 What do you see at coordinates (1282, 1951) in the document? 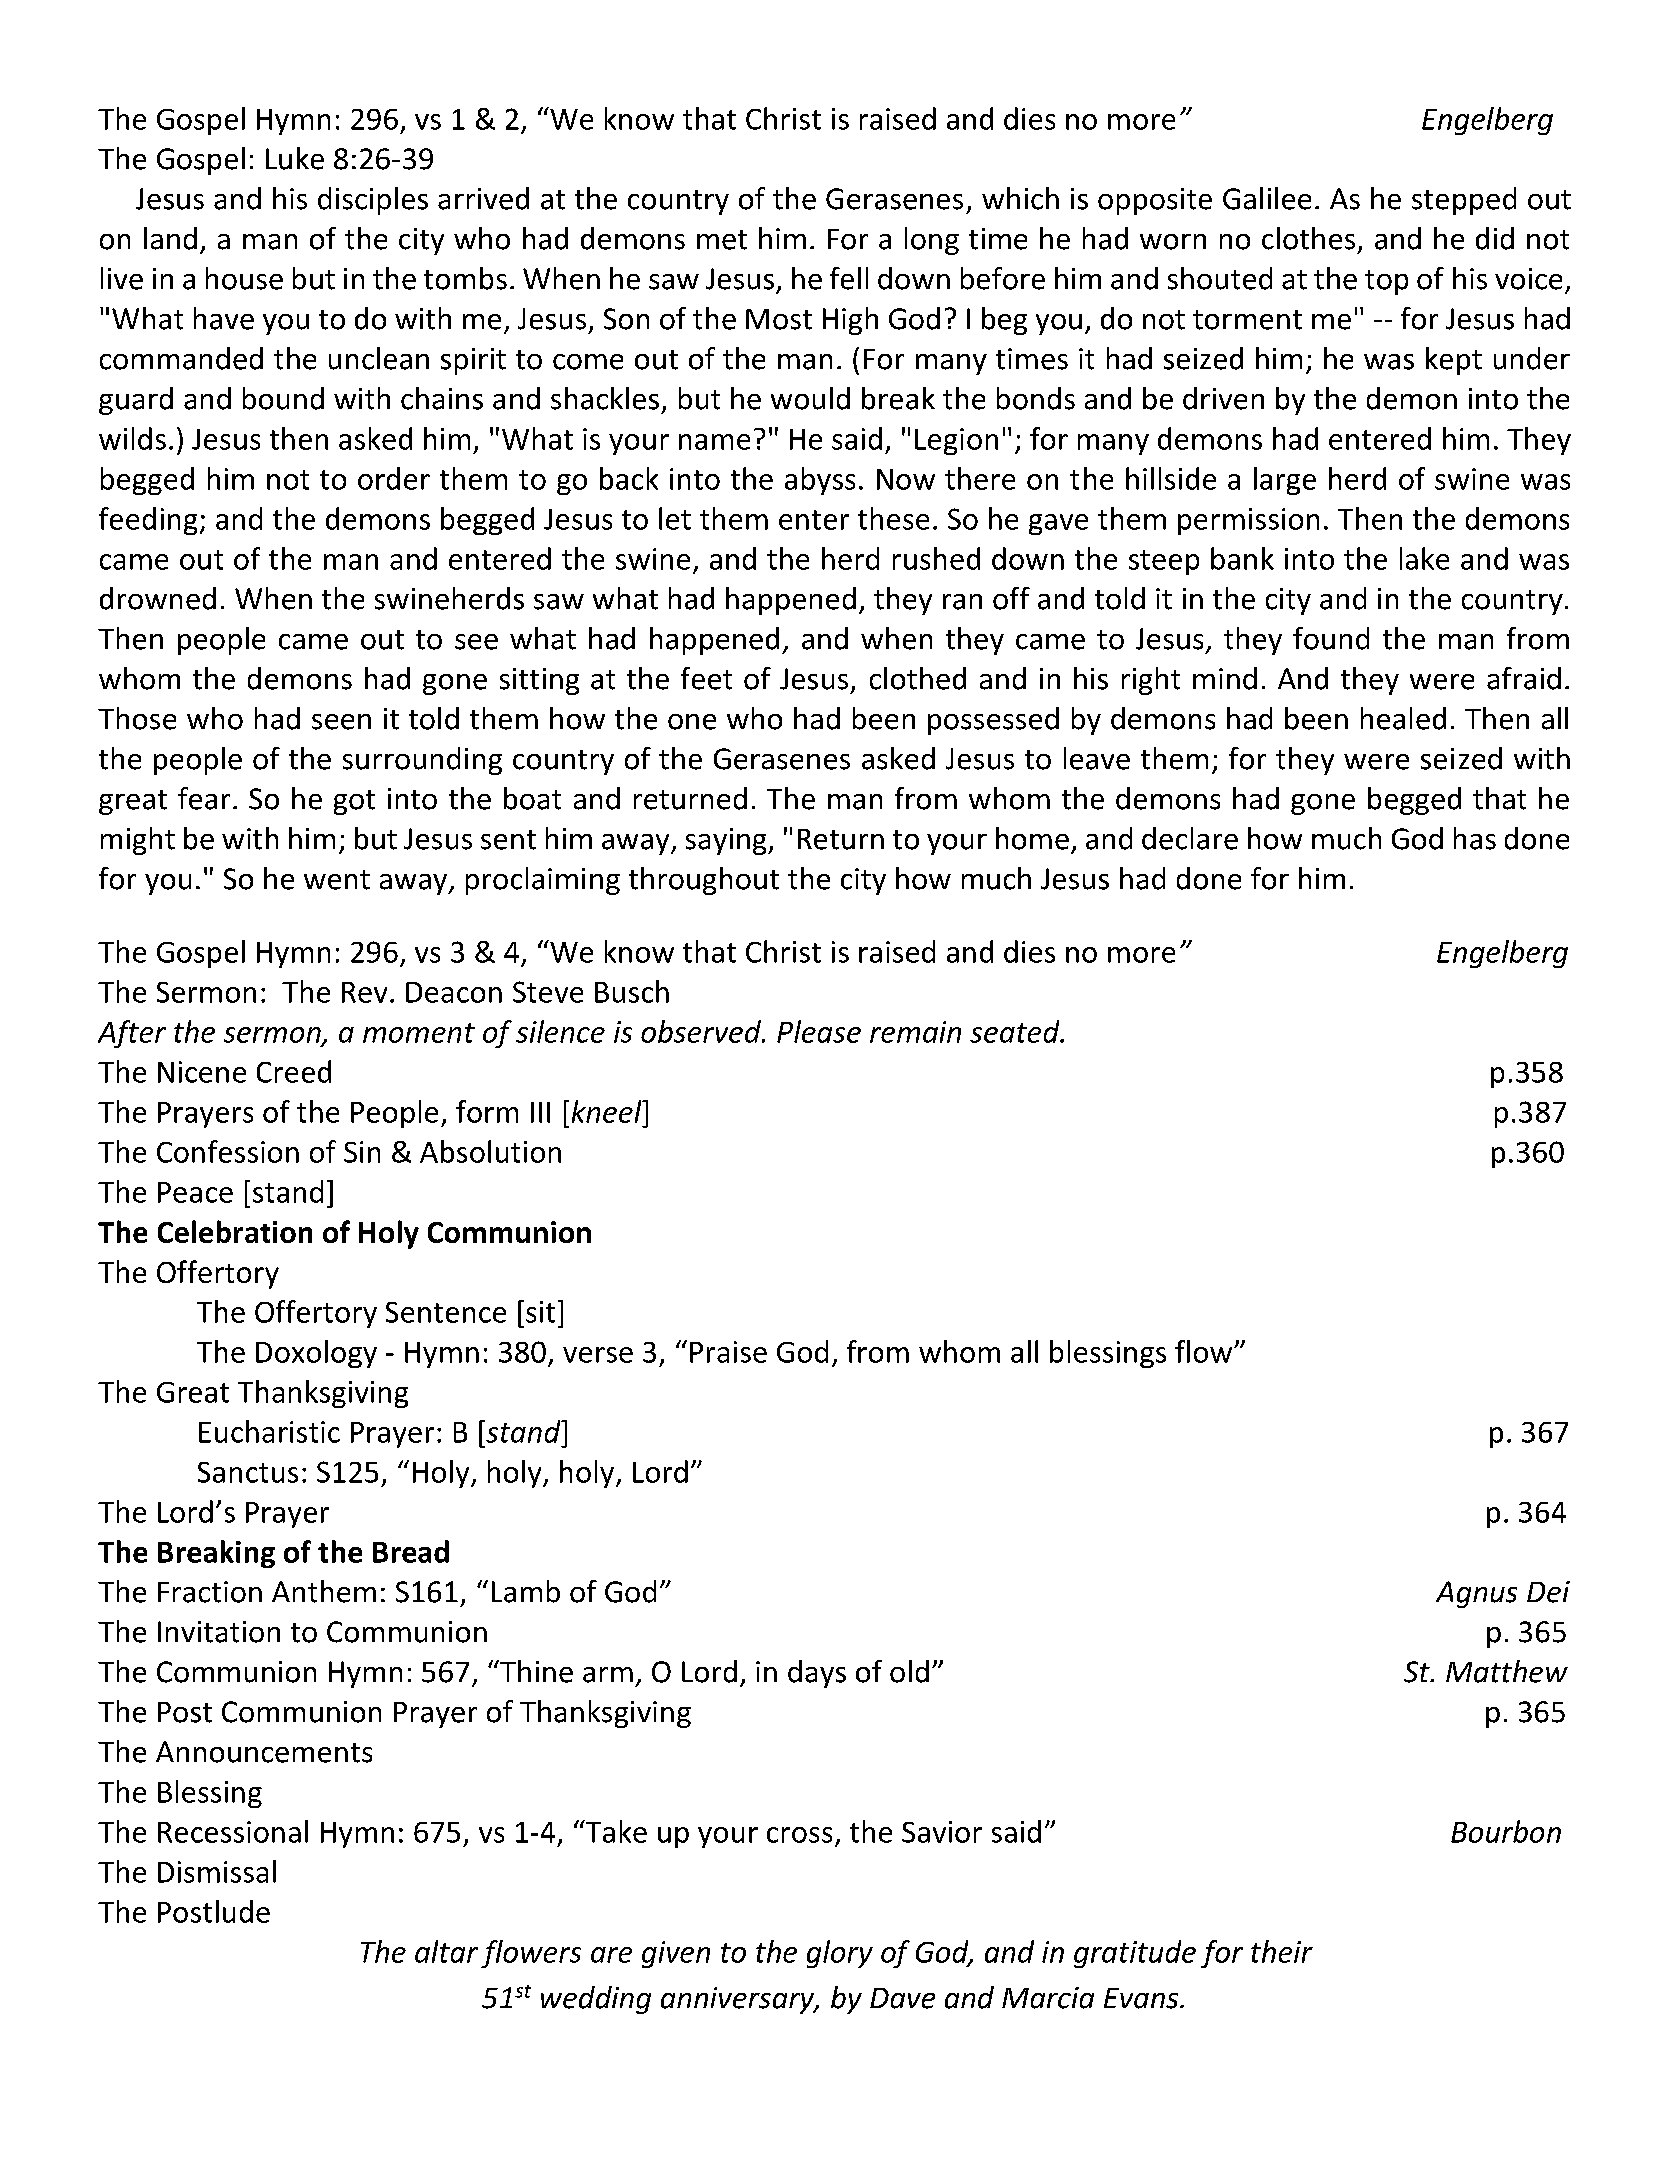
I see `their` at bounding box center [1282, 1951].
